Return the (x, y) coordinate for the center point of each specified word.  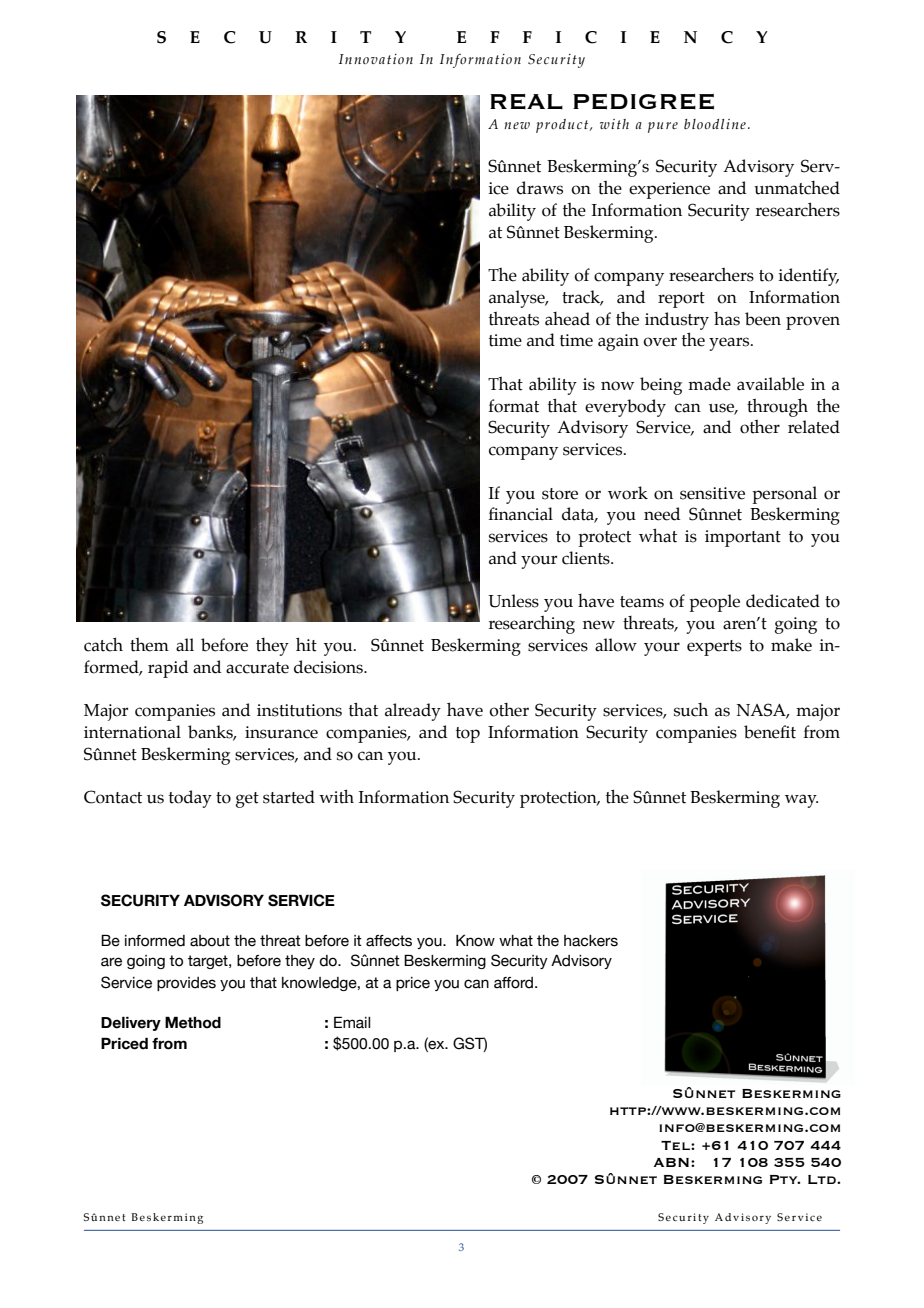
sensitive (712, 493)
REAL (526, 101)
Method (193, 1022)
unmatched (797, 188)
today (190, 799)
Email (352, 1022)
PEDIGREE (643, 102)
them (149, 645)
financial (520, 514)
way (801, 801)
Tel (676, 1145)
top (468, 735)
